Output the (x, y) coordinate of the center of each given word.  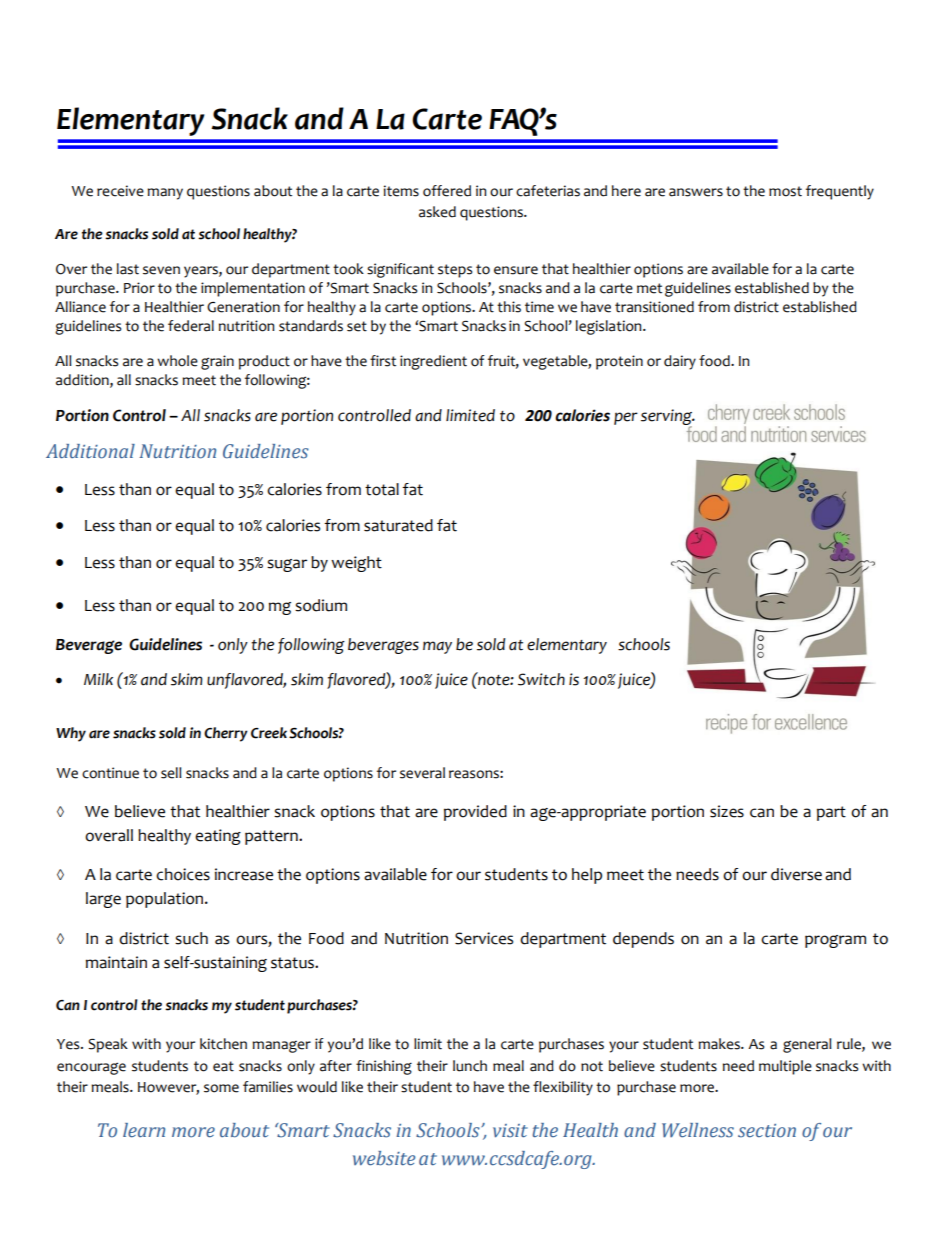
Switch (541, 679)
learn (144, 1130)
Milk (98, 679)
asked (437, 212)
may (437, 647)
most (785, 191)
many (165, 194)
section (767, 1131)
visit (510, 1131)
